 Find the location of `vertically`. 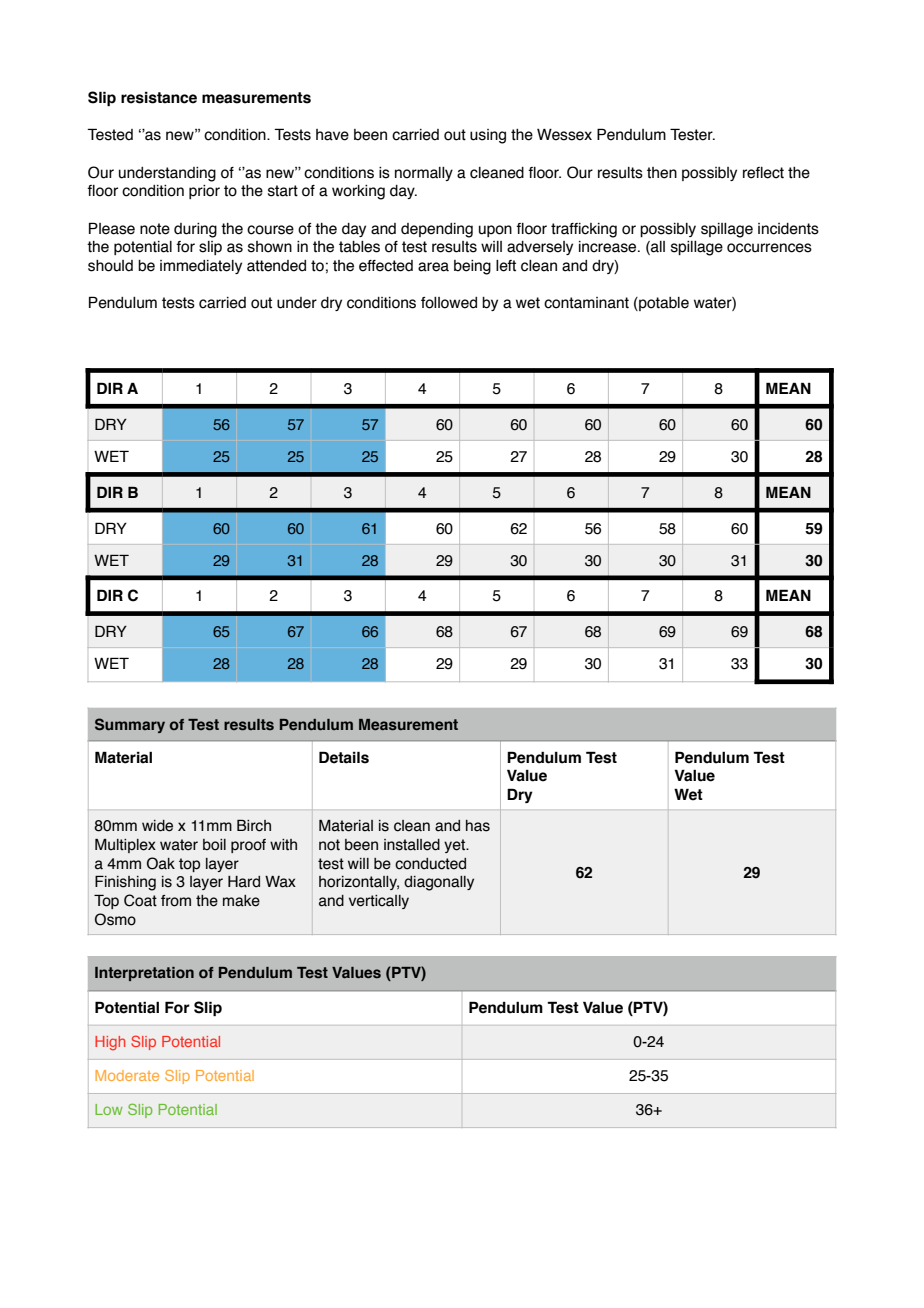

vertically is located at coordinates (379, 902).
